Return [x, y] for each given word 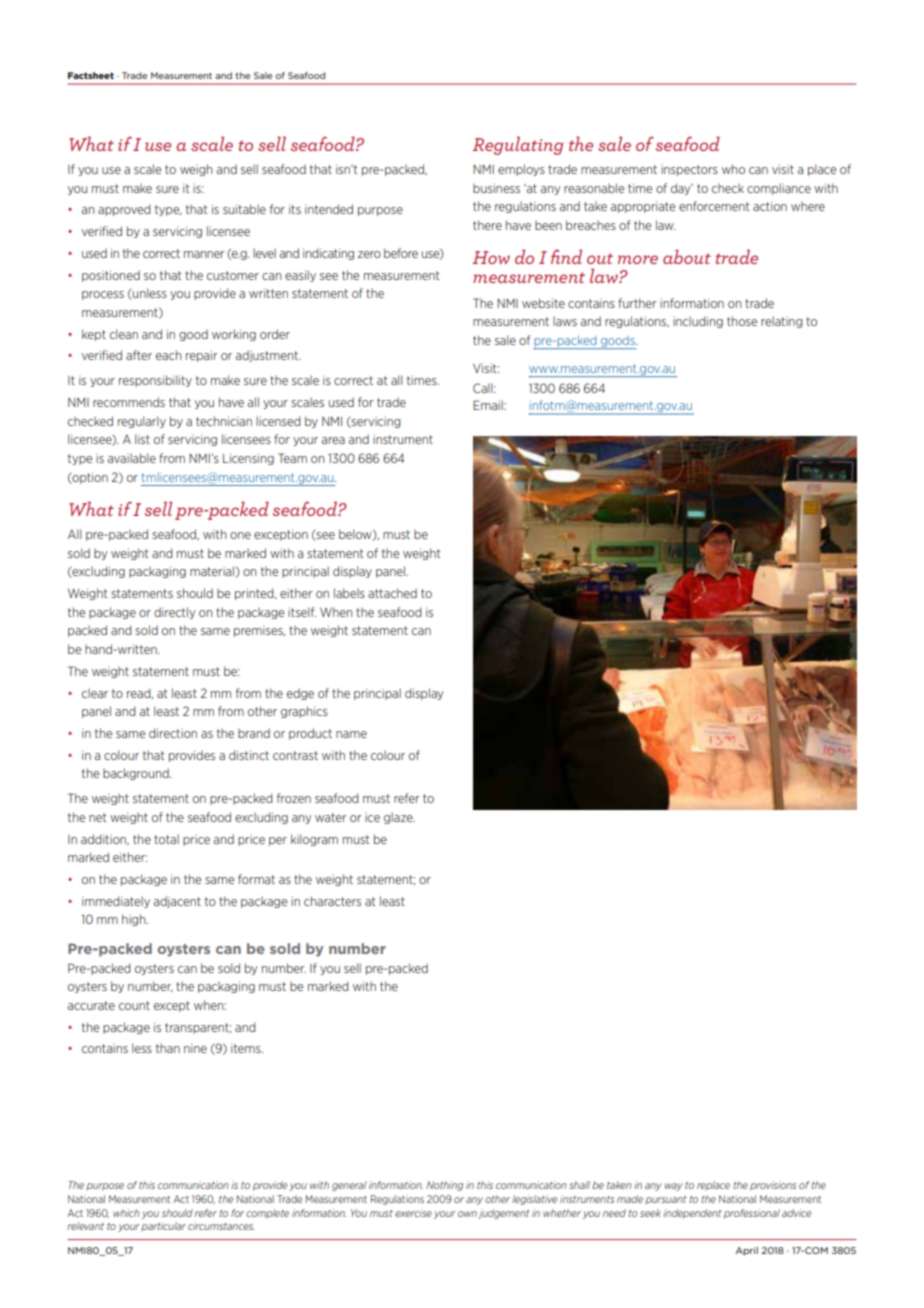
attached [392, 593]
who [733, 169]
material [213, 572]
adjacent [177, 902]
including [698, 322]
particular [163, 1227]
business [496, 188]
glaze [399, 818]
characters [332, 901]
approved [124, 210]
